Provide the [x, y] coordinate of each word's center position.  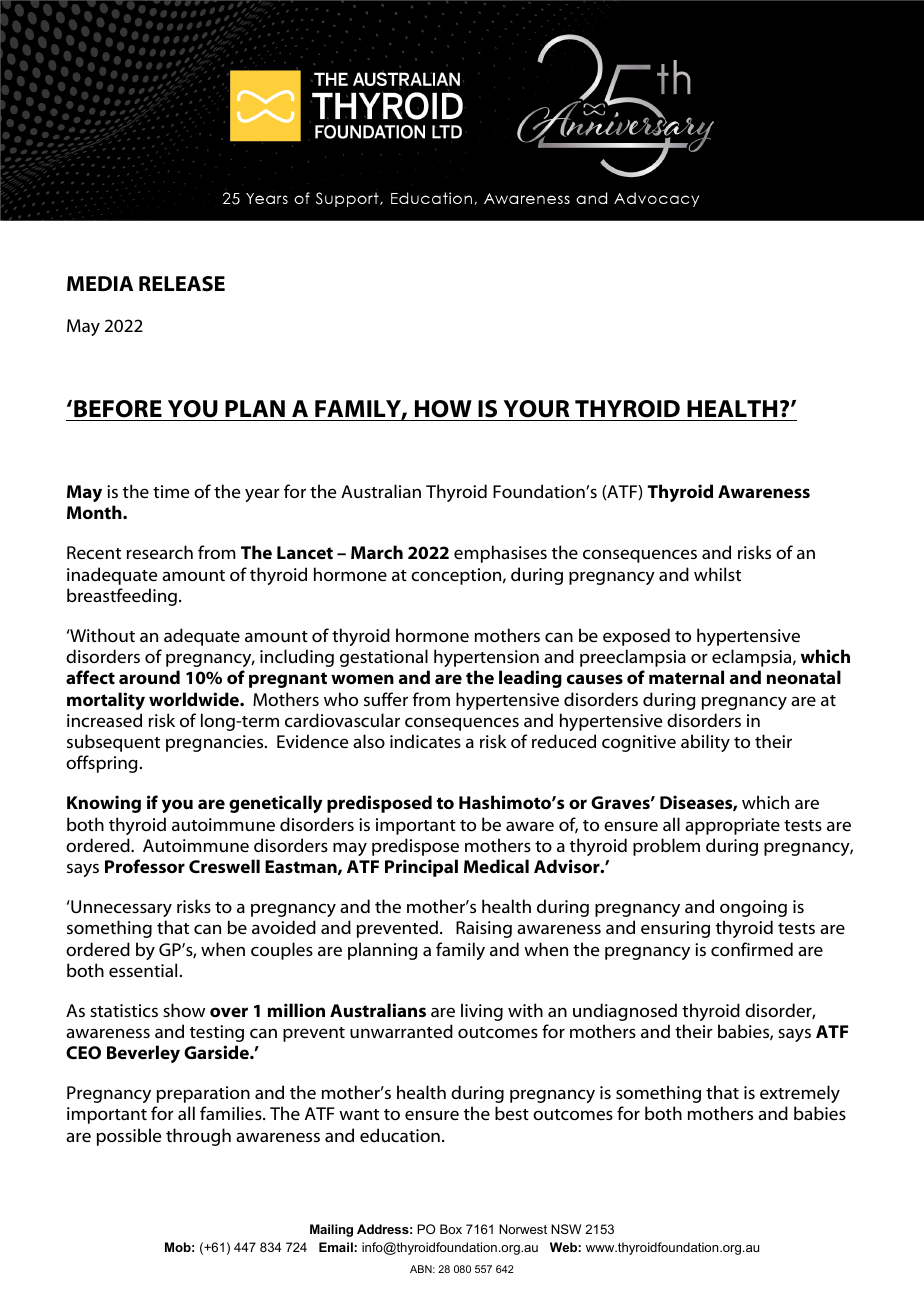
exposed [636, 637]
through [198, 1137]
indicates [425, 741]
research [160, 552]
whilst [717, 574]
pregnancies [216, 743]
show [184, 1010]
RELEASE [182, 284]
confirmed [752, 949]
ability [705, 743]
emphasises [500, 554]
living [482, 1012]
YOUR [536, 409]
